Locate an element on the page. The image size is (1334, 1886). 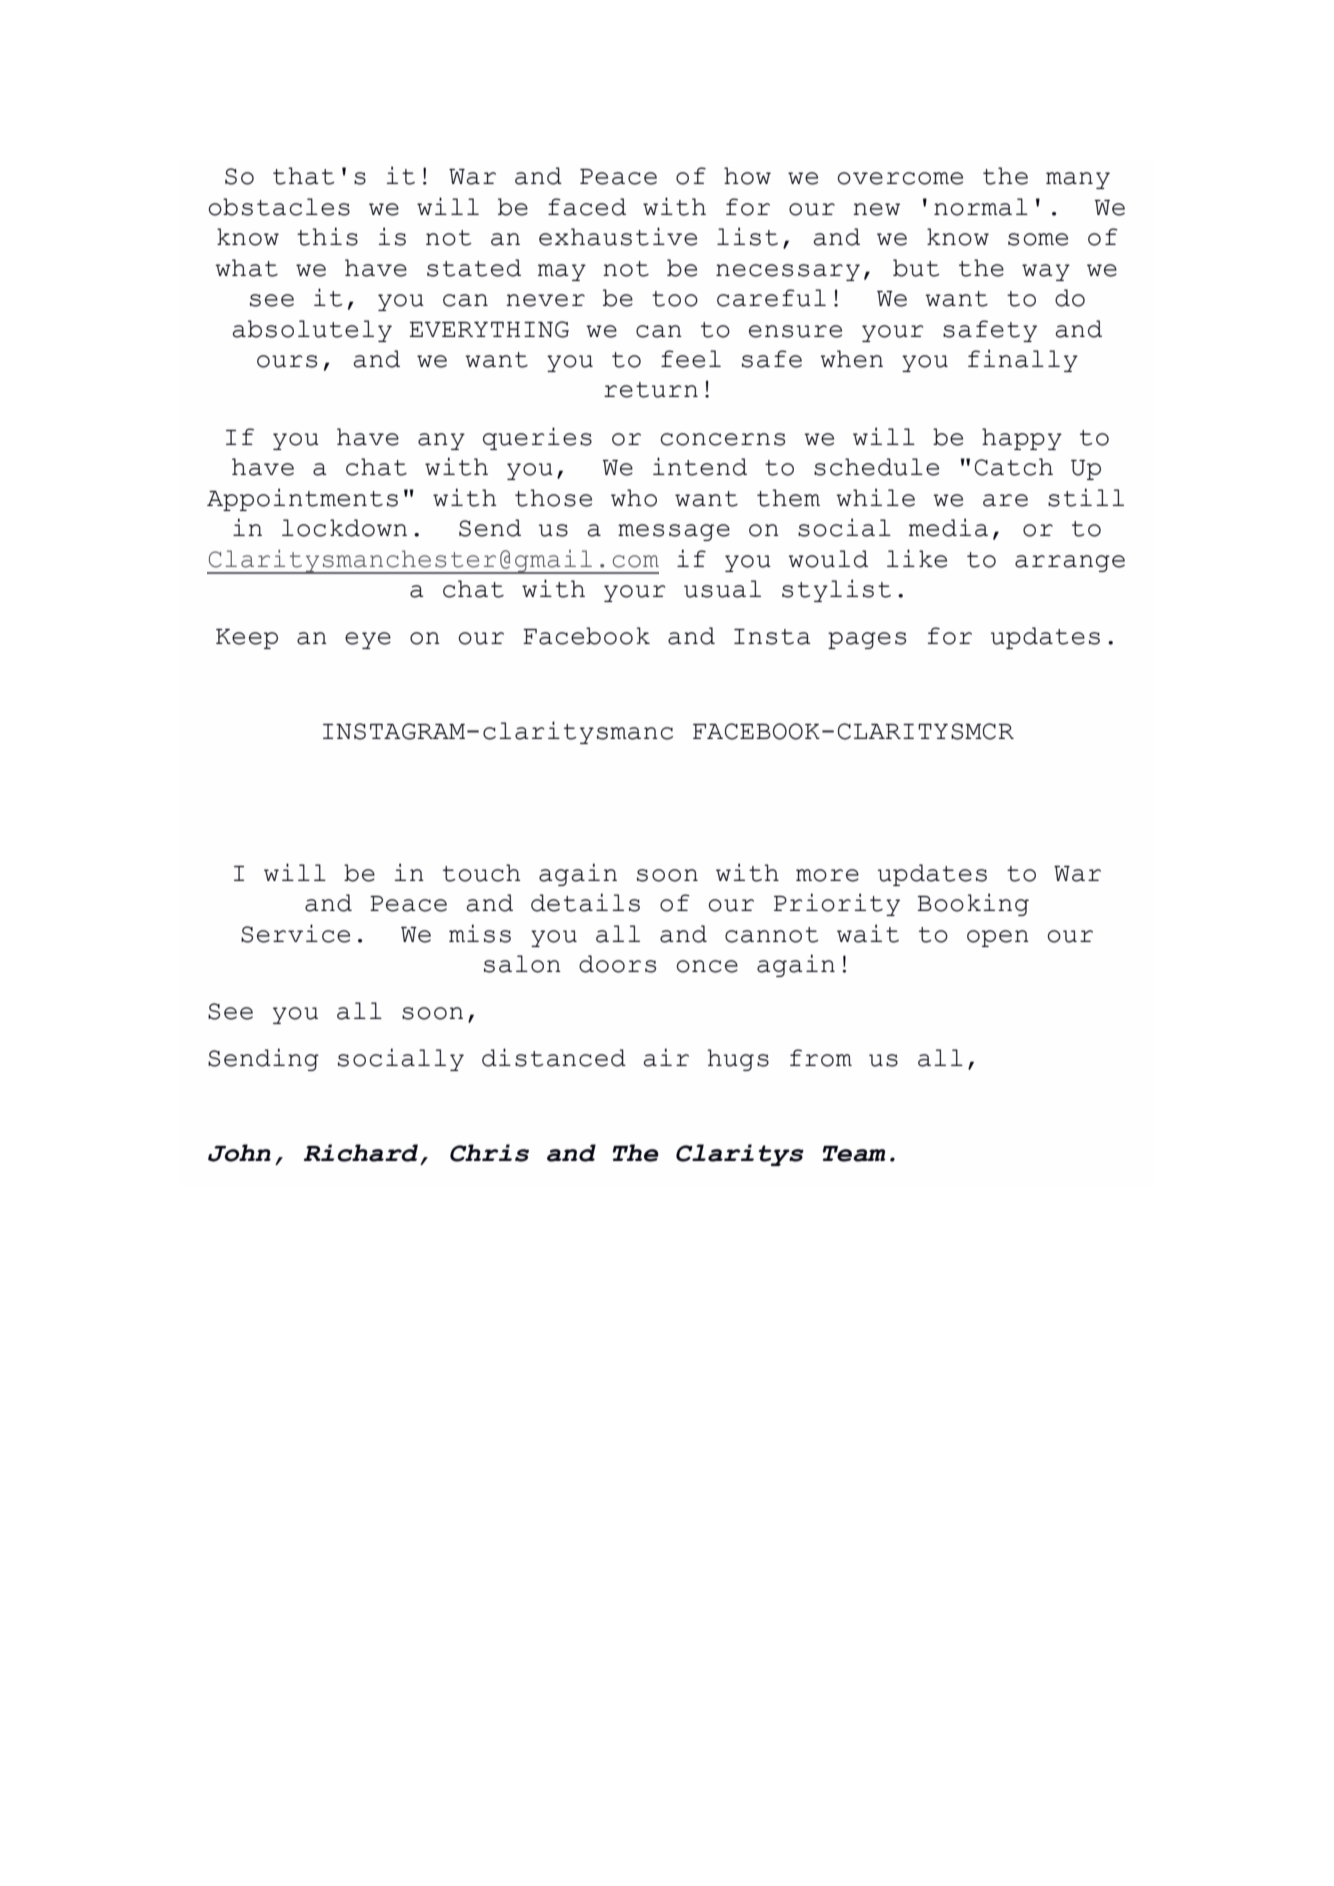
Team is located at coordinates (854, 1154).
